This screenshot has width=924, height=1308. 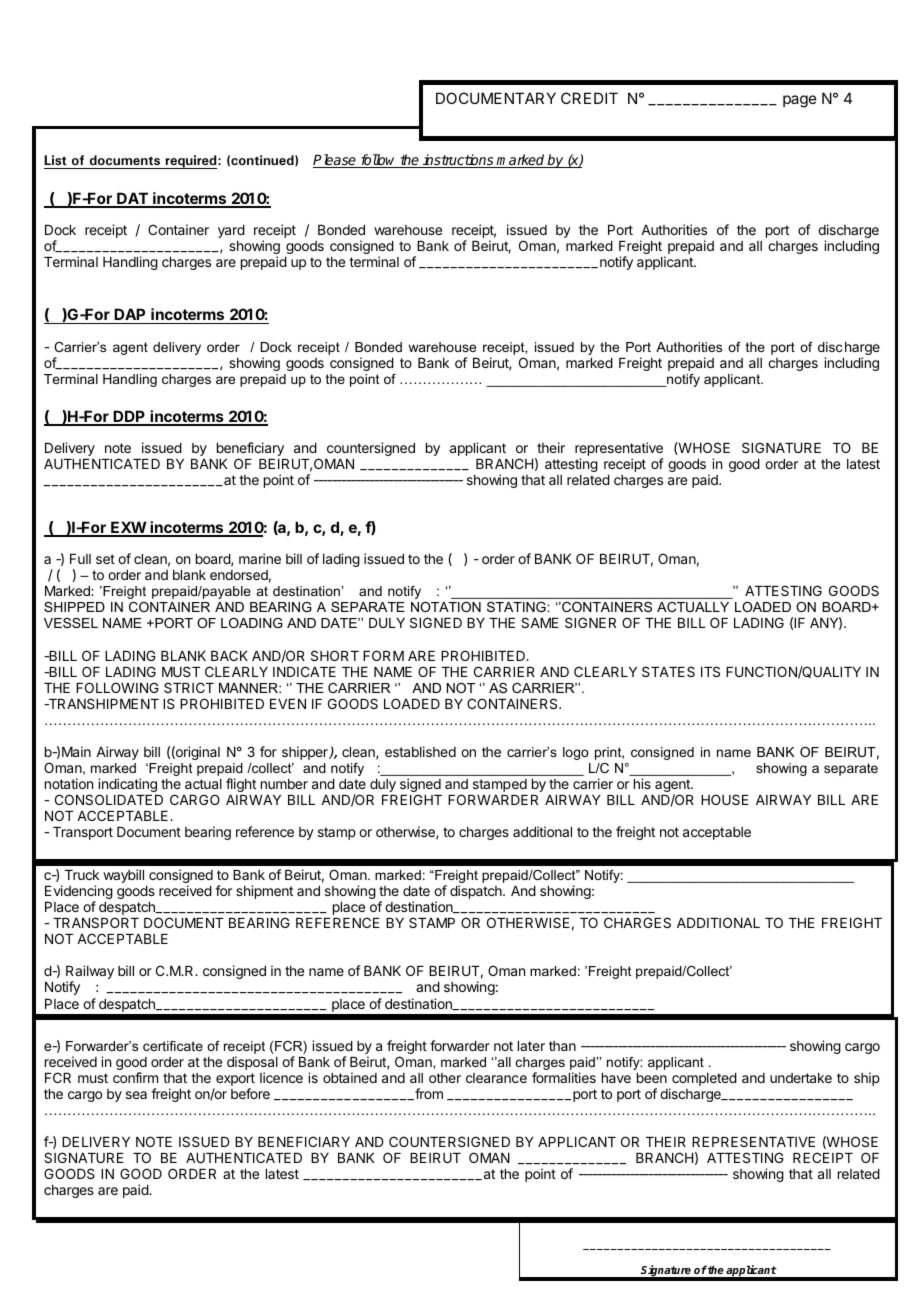 I want to click on confirm, so click(x=135, y=1077).
